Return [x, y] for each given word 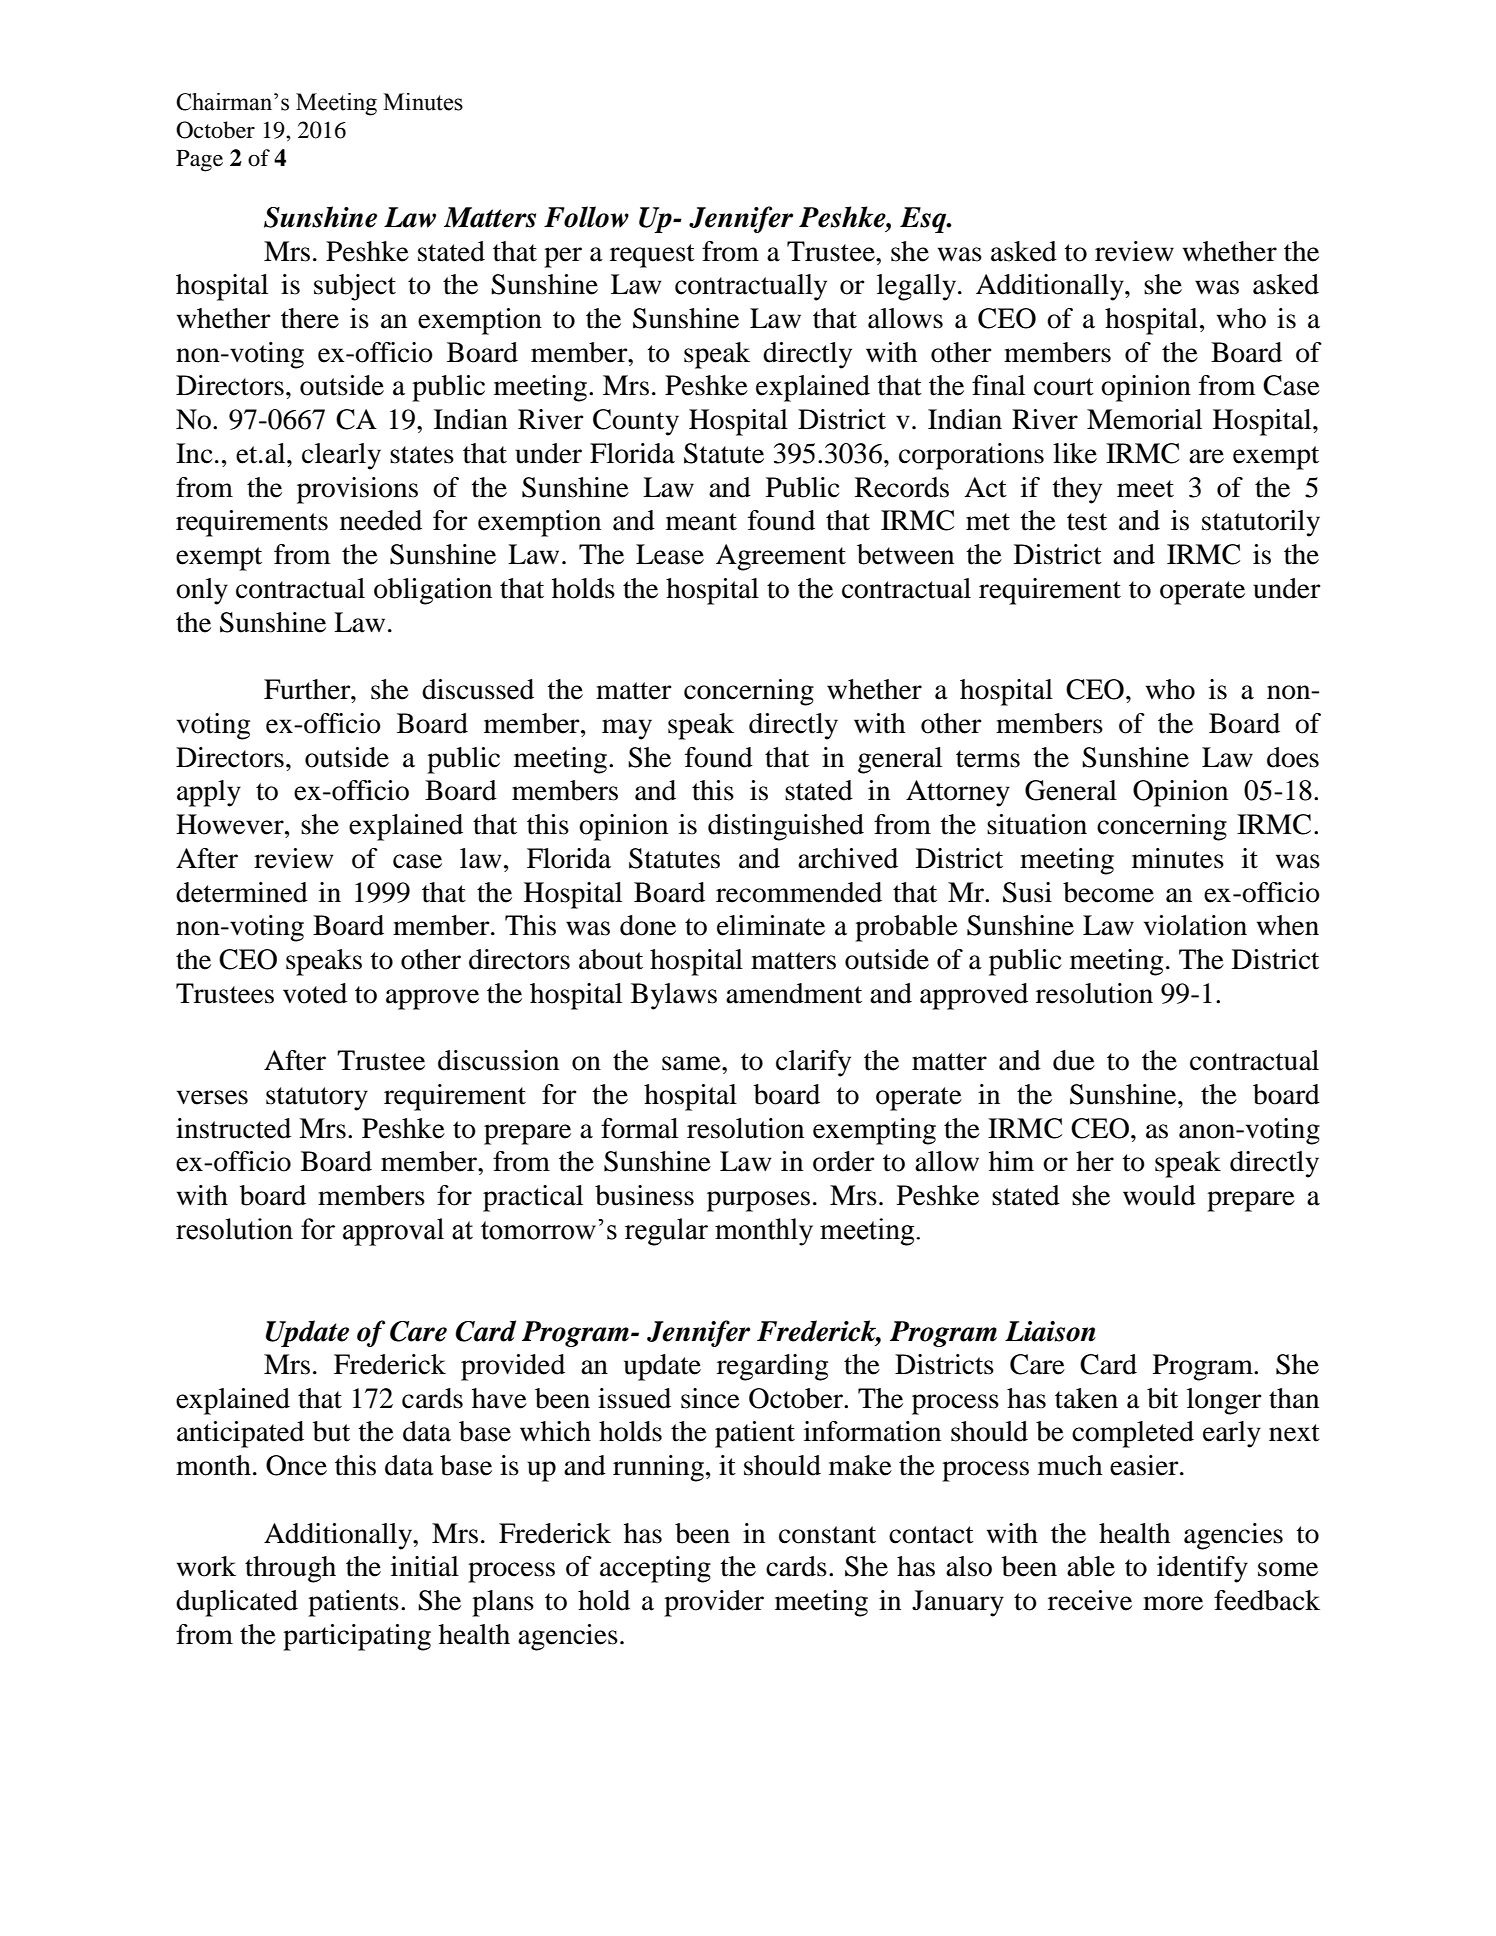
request [652, 256]
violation [1195, 925]
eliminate [771, 925]
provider [714, 1603]
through [290, 1569]
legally [916, 287]
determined [242, 892]
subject [355, 287]
